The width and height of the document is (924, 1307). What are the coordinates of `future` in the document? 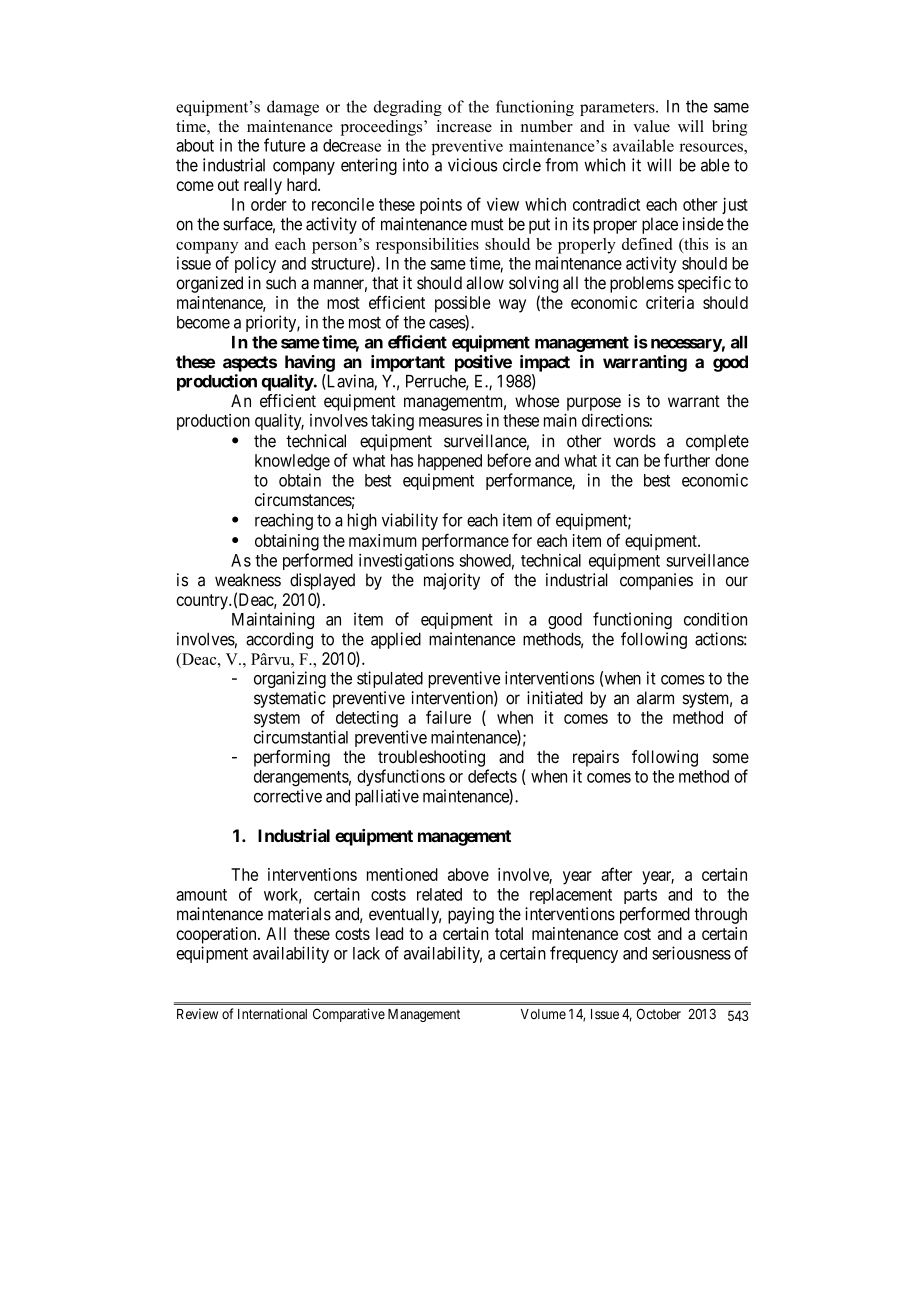 It's located at (284, 145).
